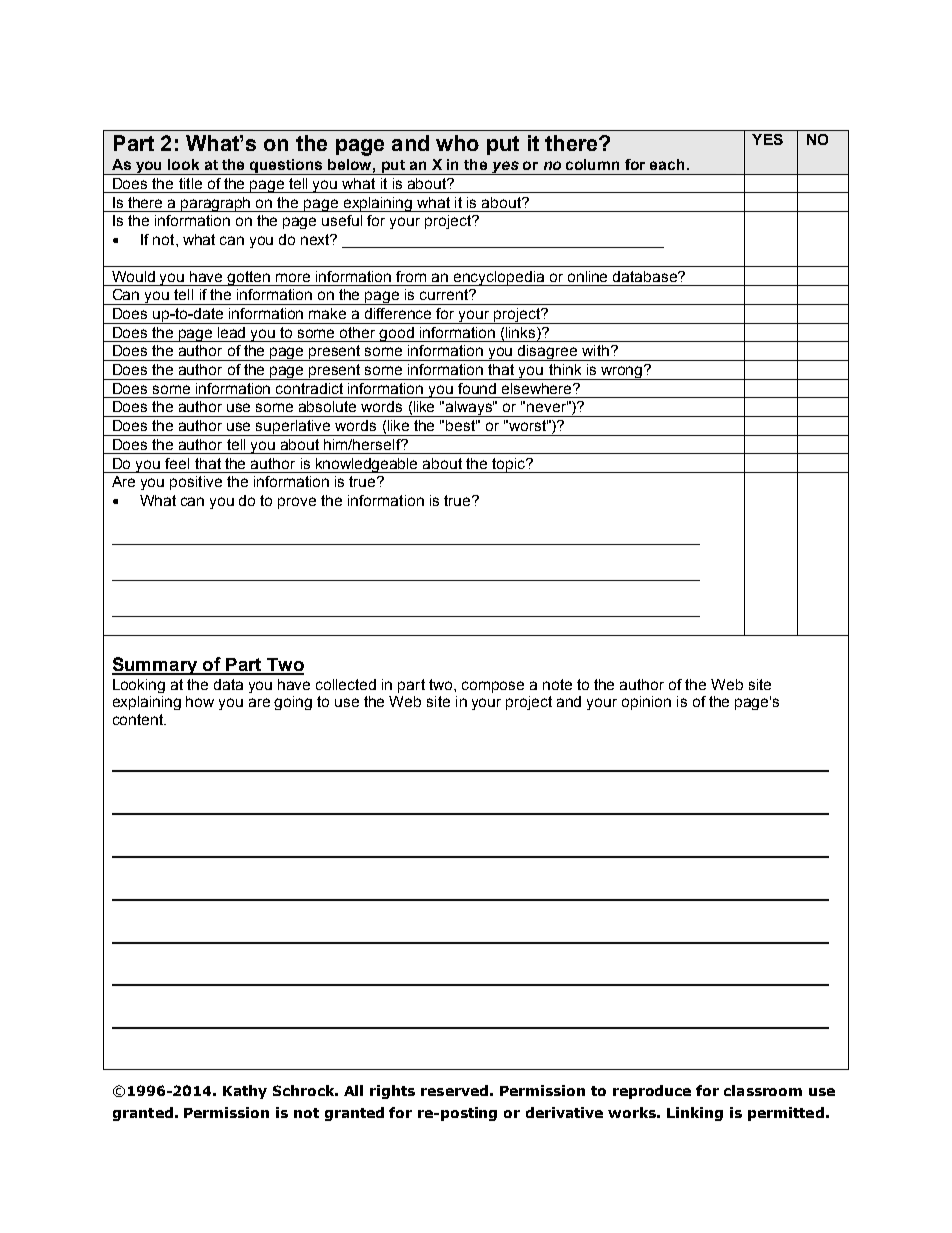 The image size is (952, 1233). I want to click on each, so click(667, 164).
